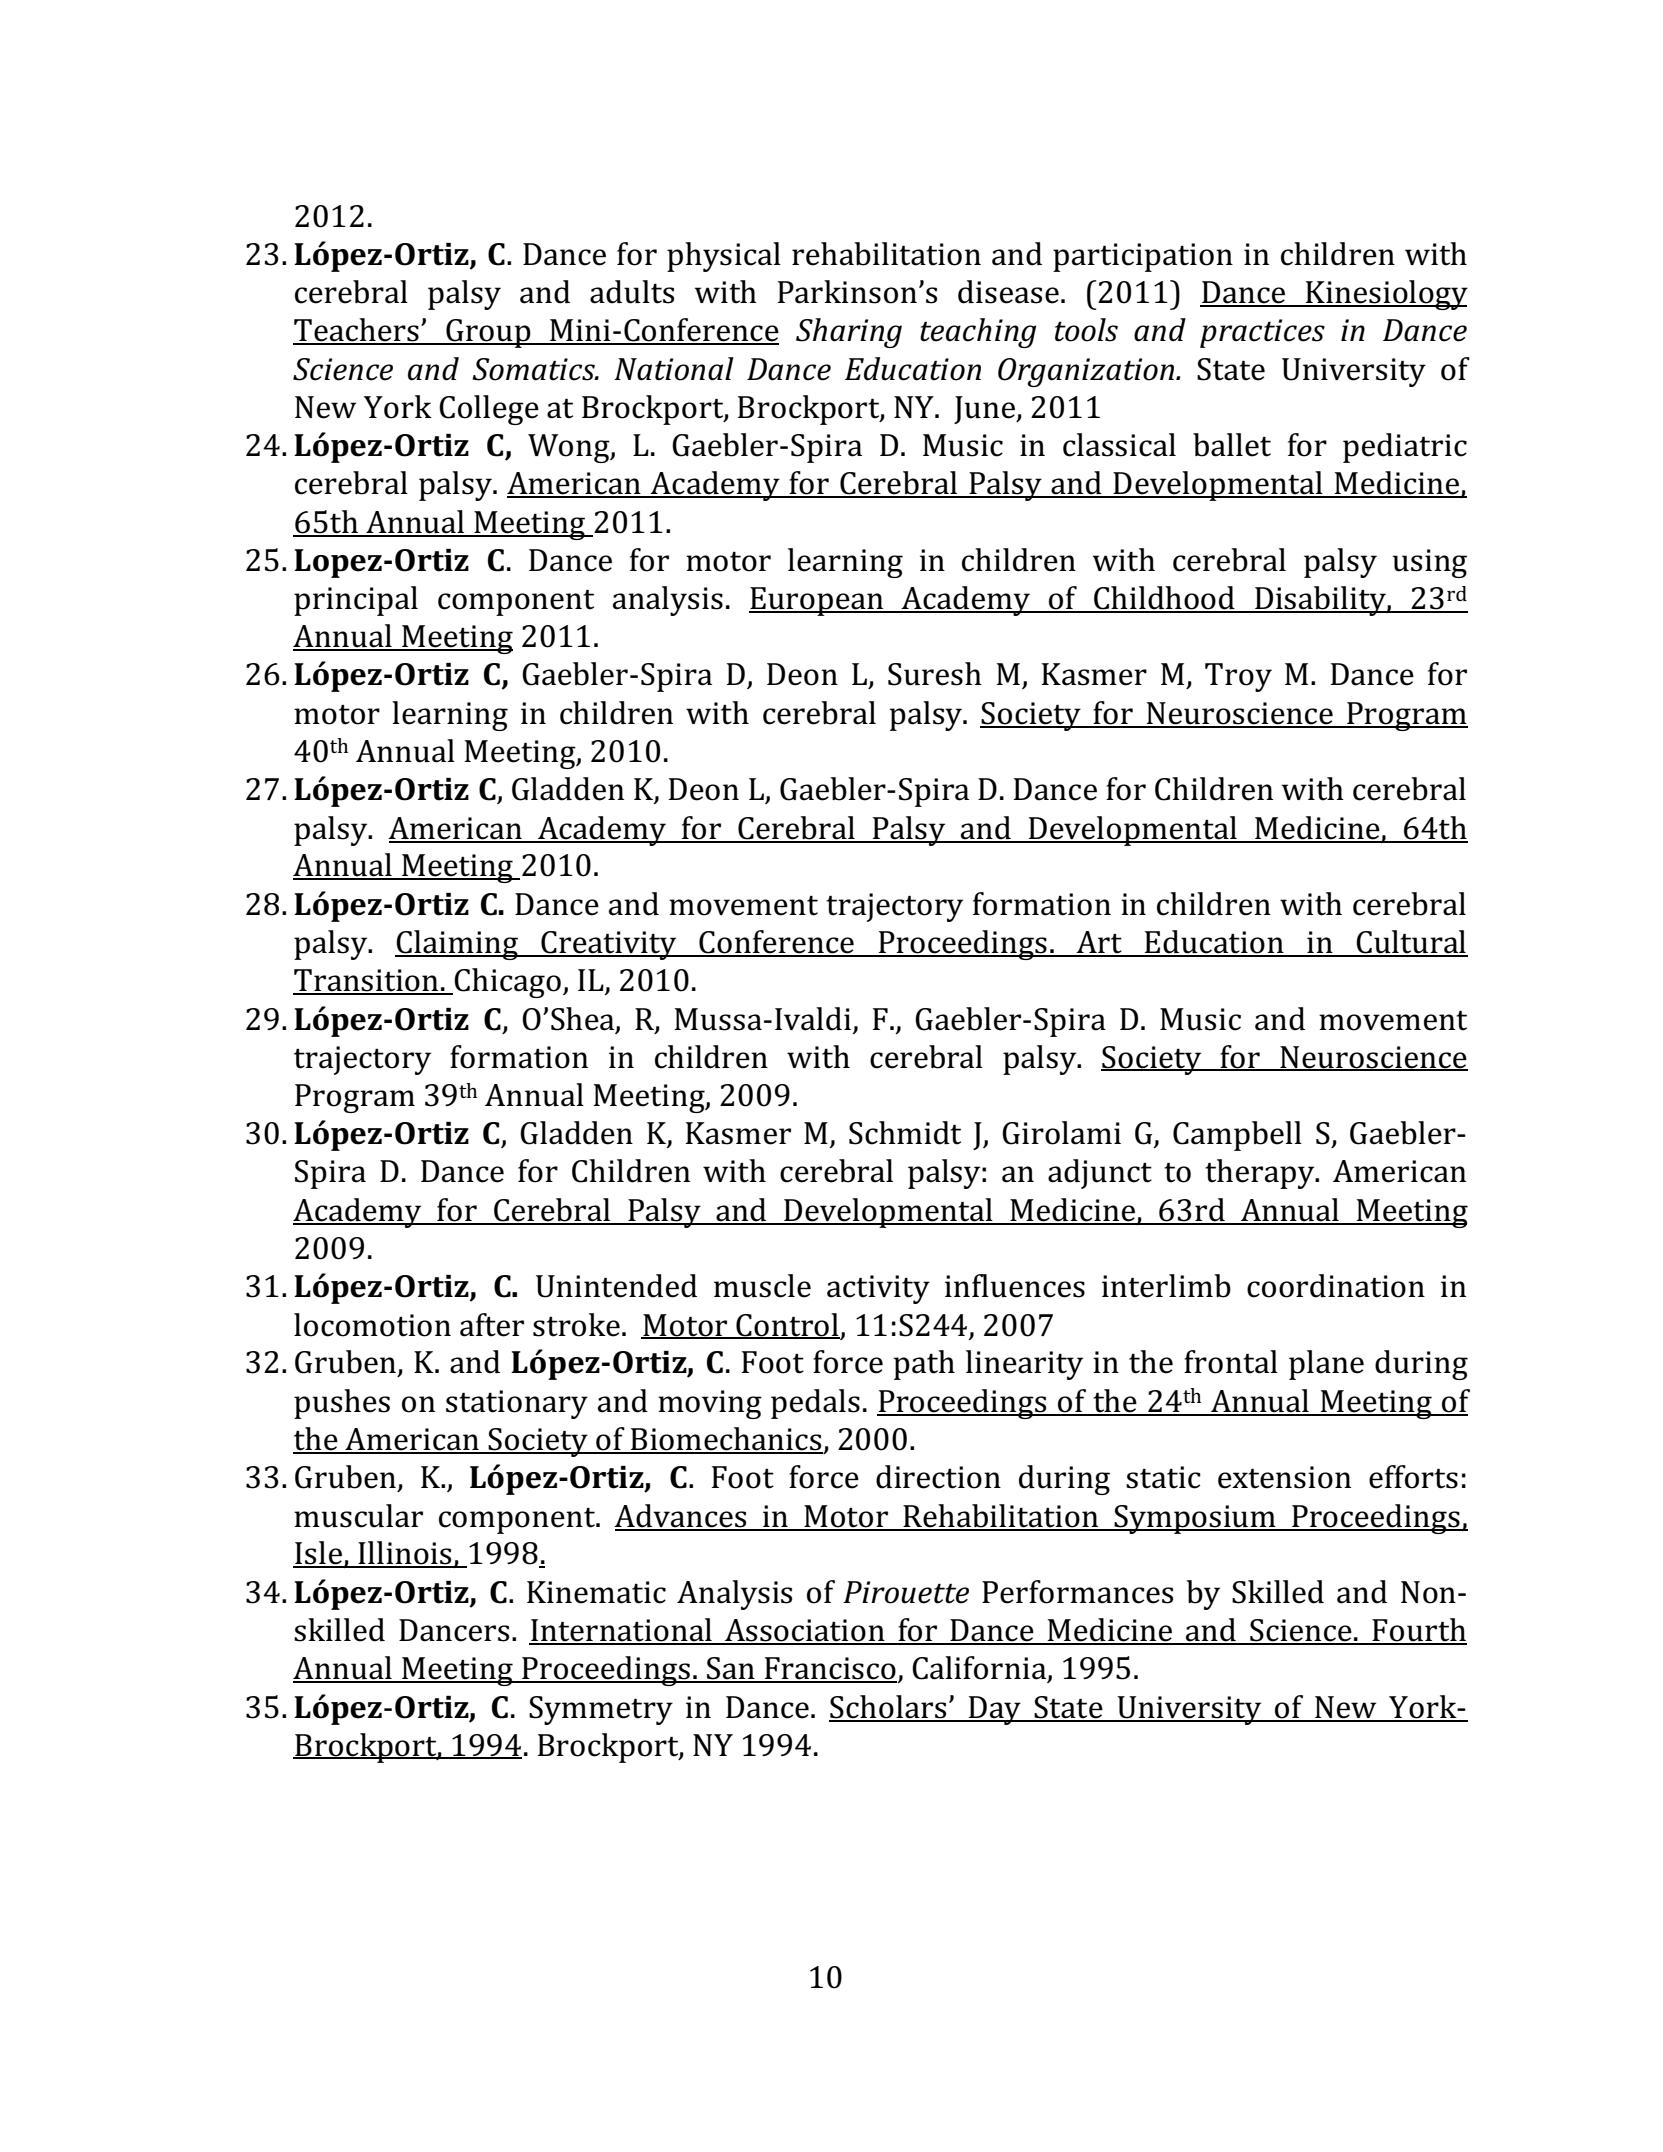 This document has width=1663, height=2152. Describe the element at coordinates (488, 333) in the document. I see `Group` at that location.
